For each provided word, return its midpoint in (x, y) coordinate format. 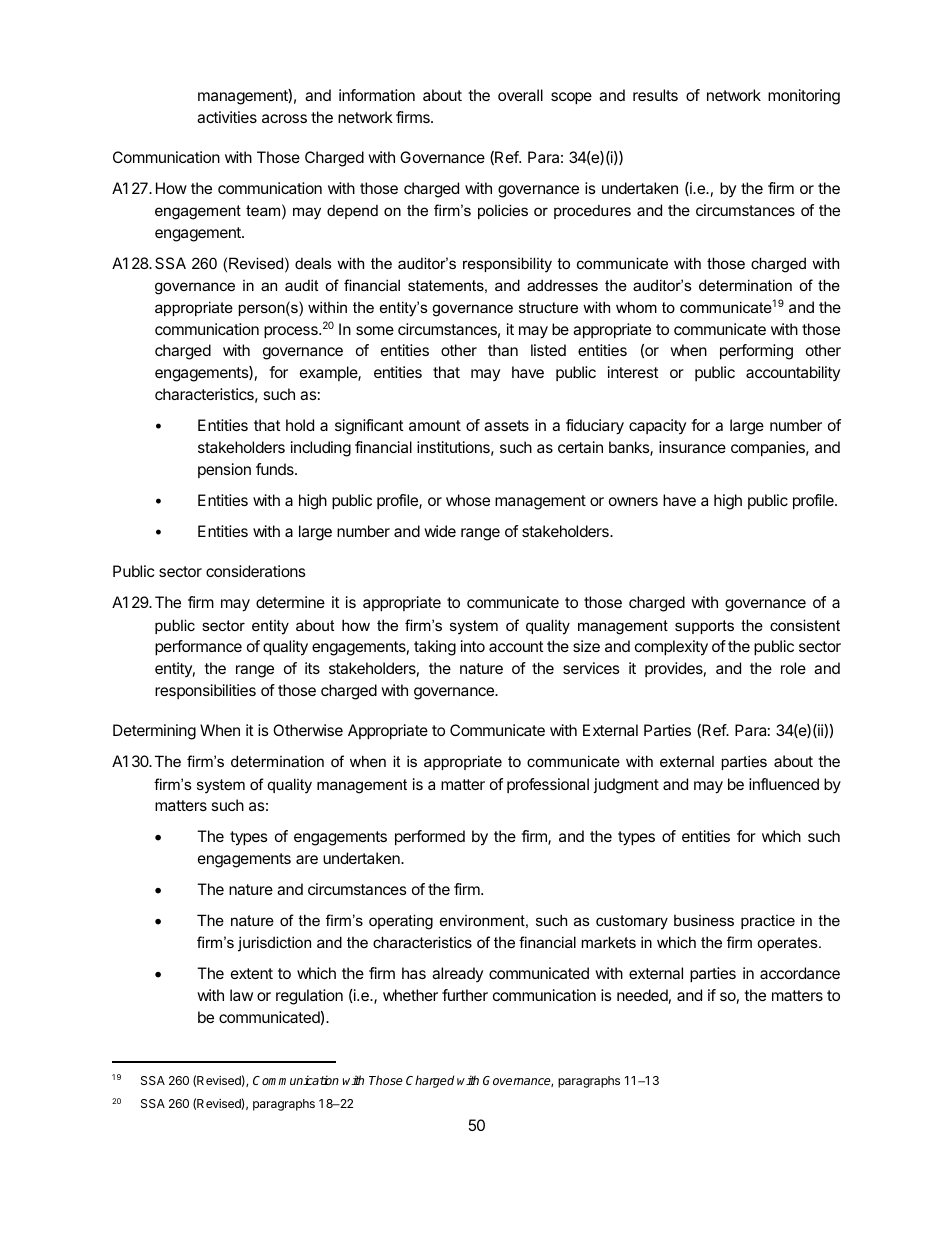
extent (252, 973)
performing (756, 352)
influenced (784, 784)
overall (520, 95)
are (307, 859)
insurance (692, 447)
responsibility (507, 265)
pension (224, 470)
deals (313, 263)
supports (704, 627)
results (655, 95)
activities (227, 117)
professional (548, 785)
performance (198, 648)
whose (468, 500)
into (473, 646)
